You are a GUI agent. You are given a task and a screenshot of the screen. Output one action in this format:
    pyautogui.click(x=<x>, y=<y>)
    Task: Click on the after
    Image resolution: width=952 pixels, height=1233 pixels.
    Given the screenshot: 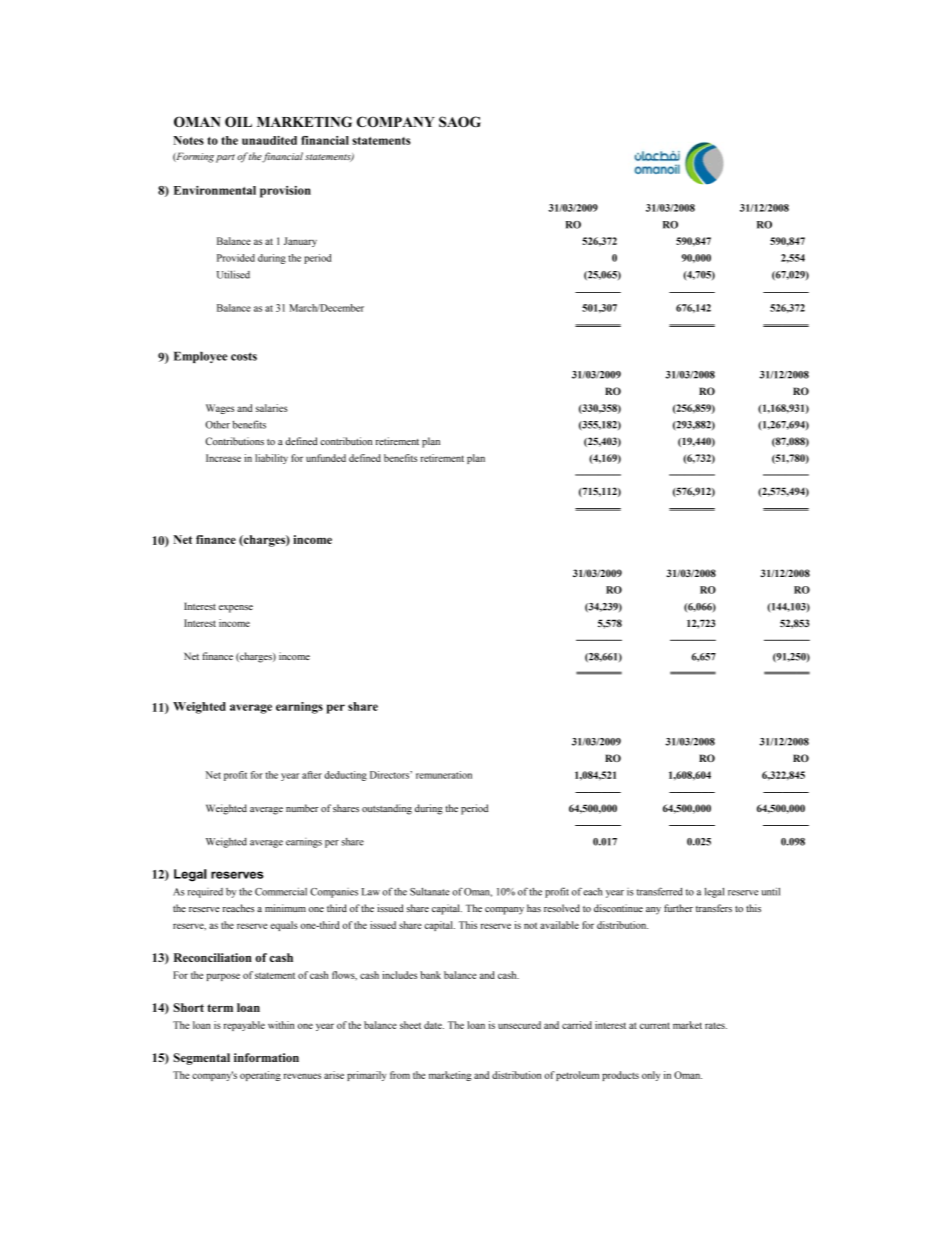 What is the action you would take?
    pyautogui.click(x=312, y=775)
